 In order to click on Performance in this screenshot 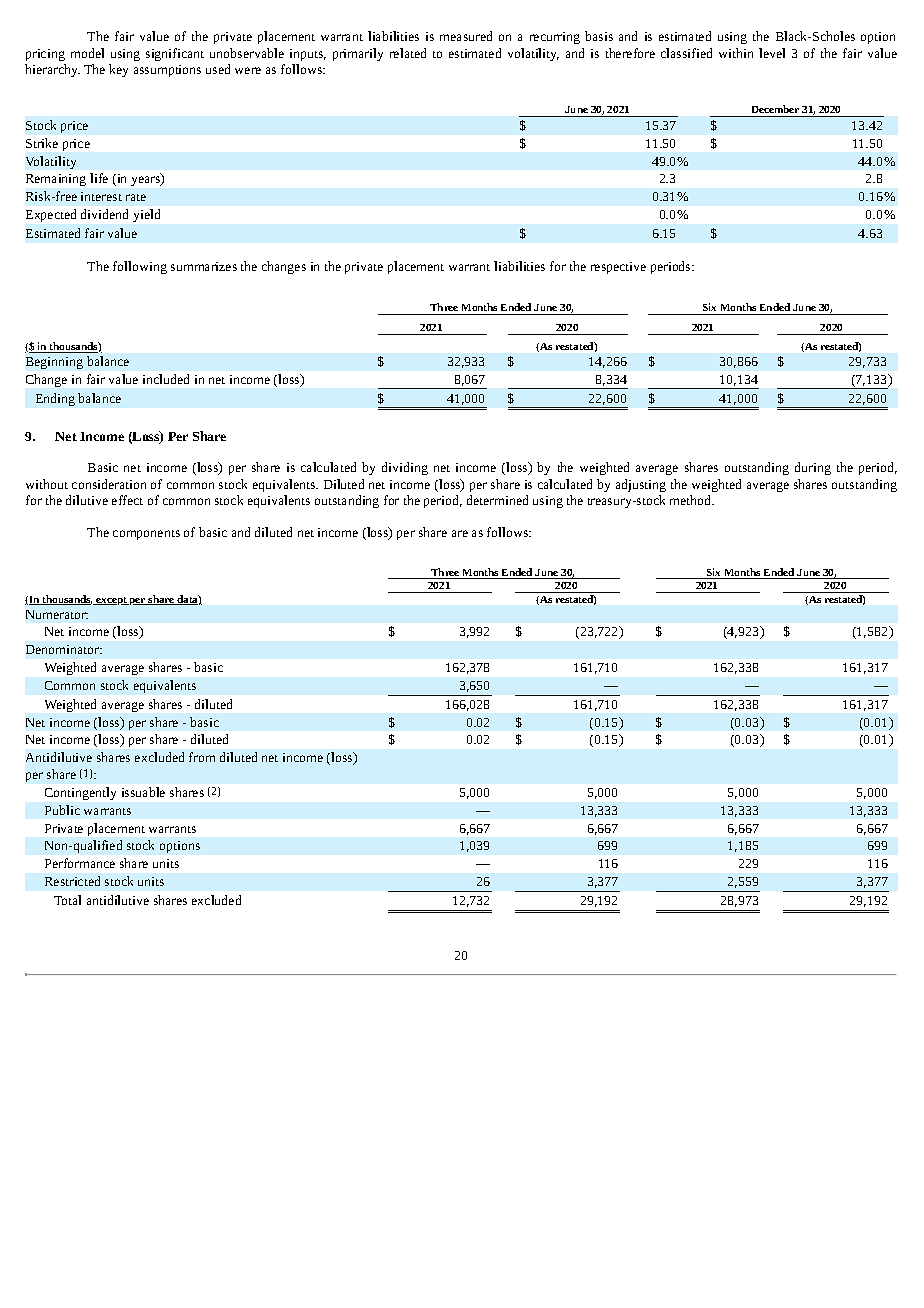, I will do `click(80, 863)`.
